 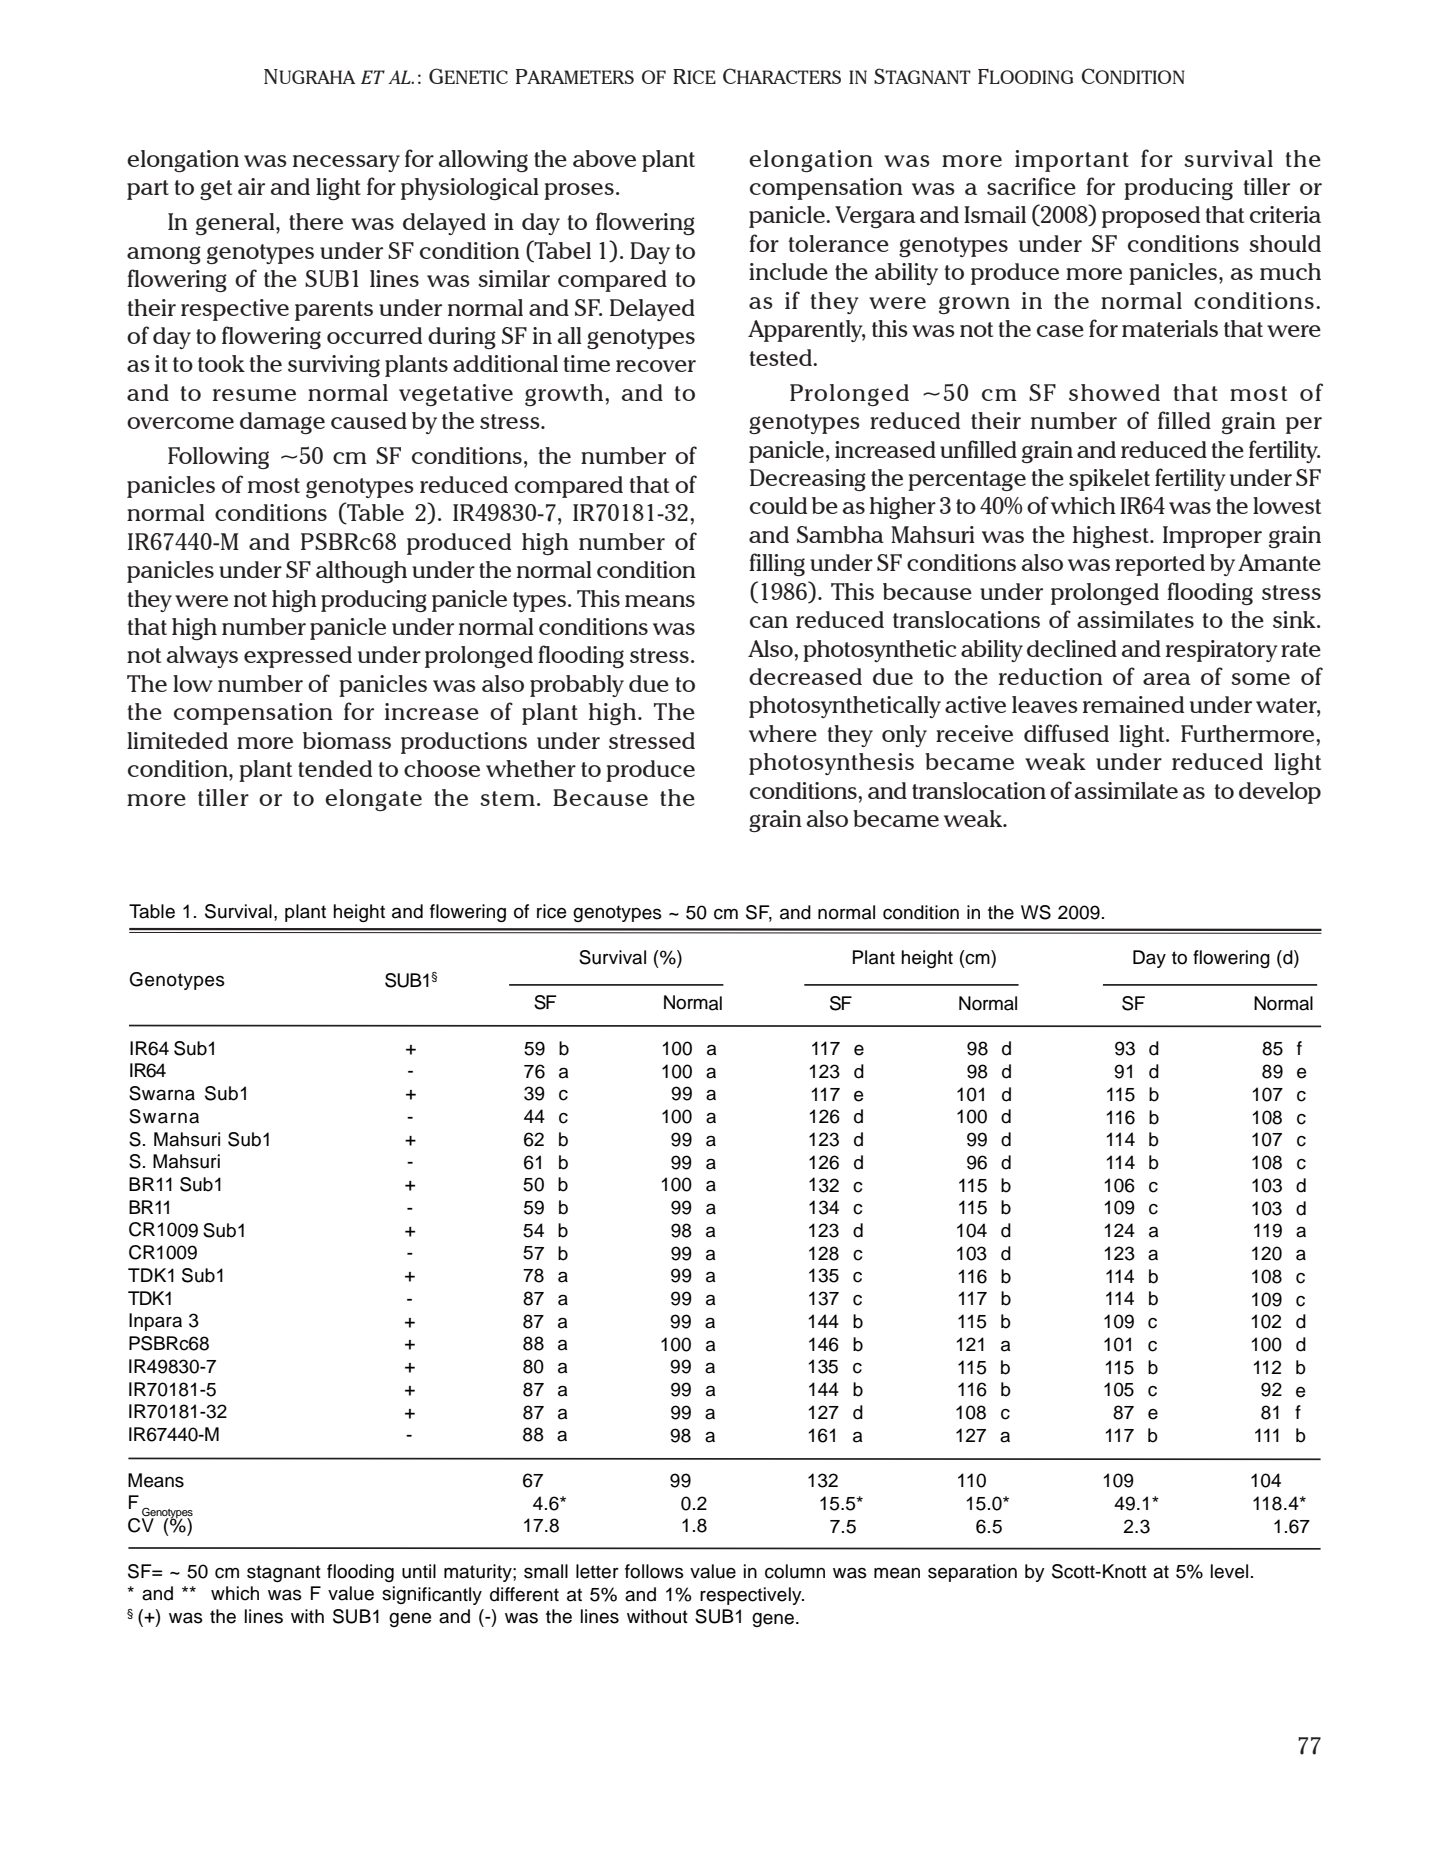 I want to click on until, so click(x=419, y=1571).
